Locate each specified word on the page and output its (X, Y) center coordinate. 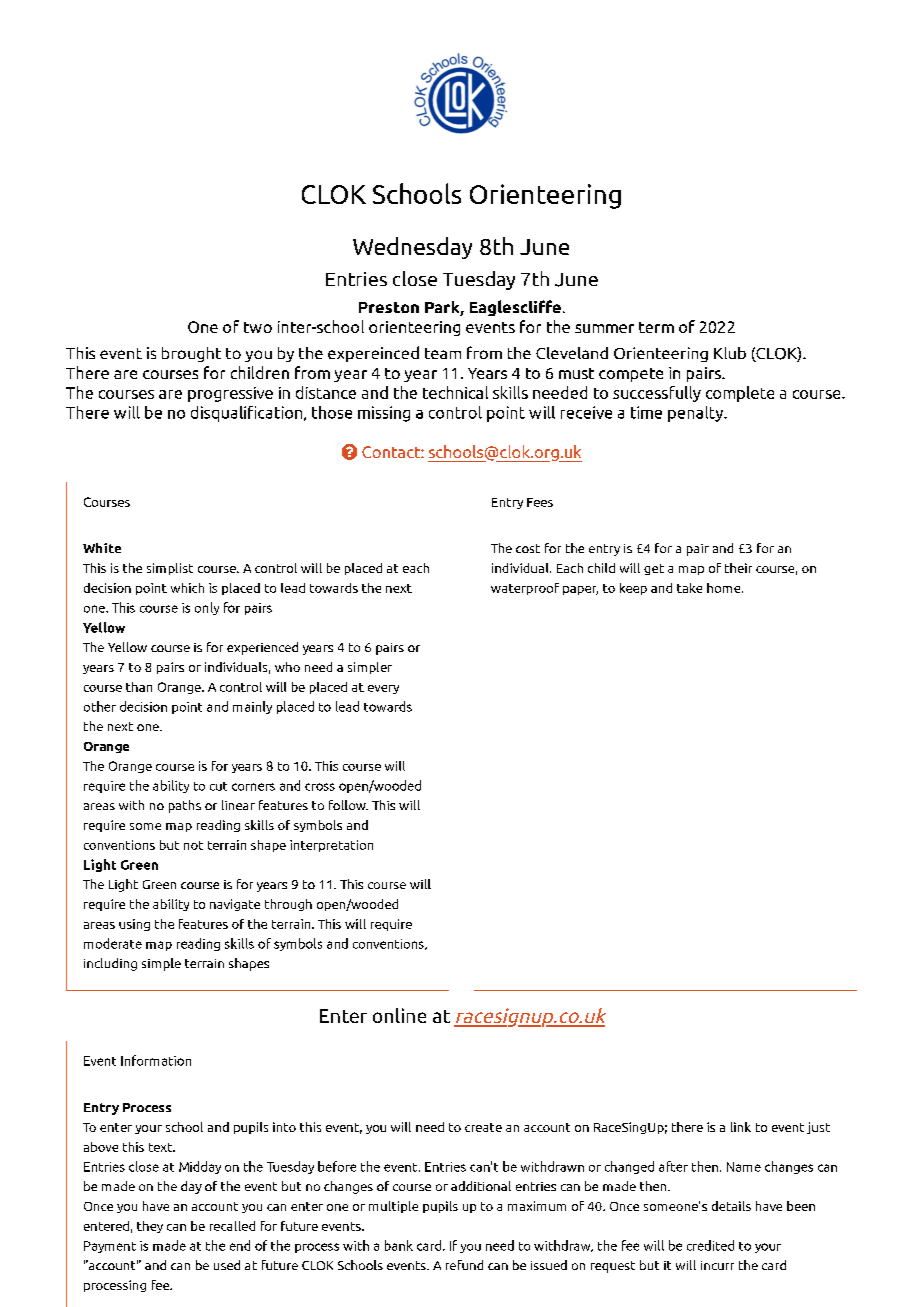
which (187, 588)
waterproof (525, 589)
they (150, 1227)
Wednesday (412, 248)
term (656, 327)
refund (464, 1265)
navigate (235, 905)
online (399, 1015)
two (258, 327)
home (725, 588)
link (741, 1127)
